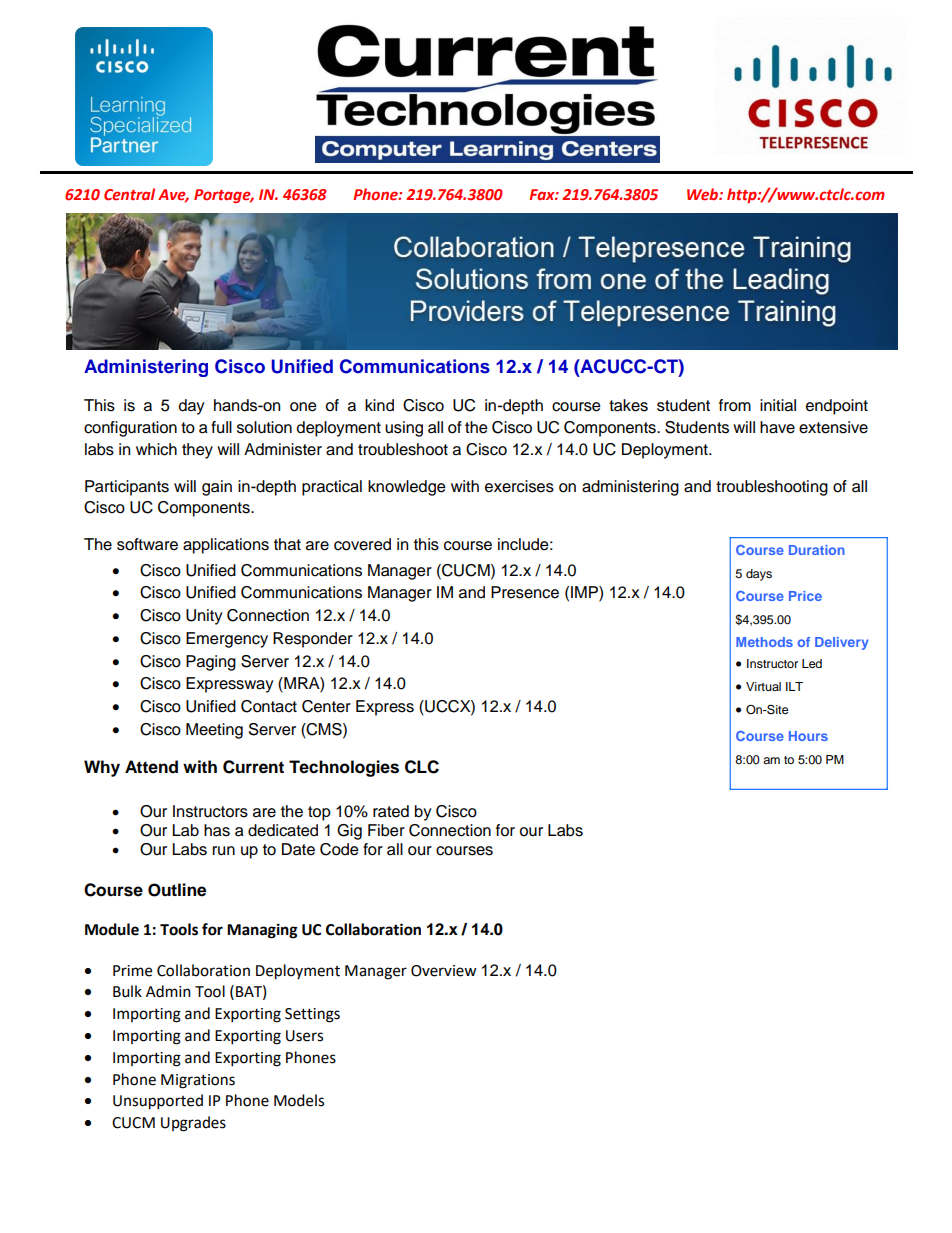 The height and width of the document is (1233, 952). I want to click on Methods, so click(764, 642).
